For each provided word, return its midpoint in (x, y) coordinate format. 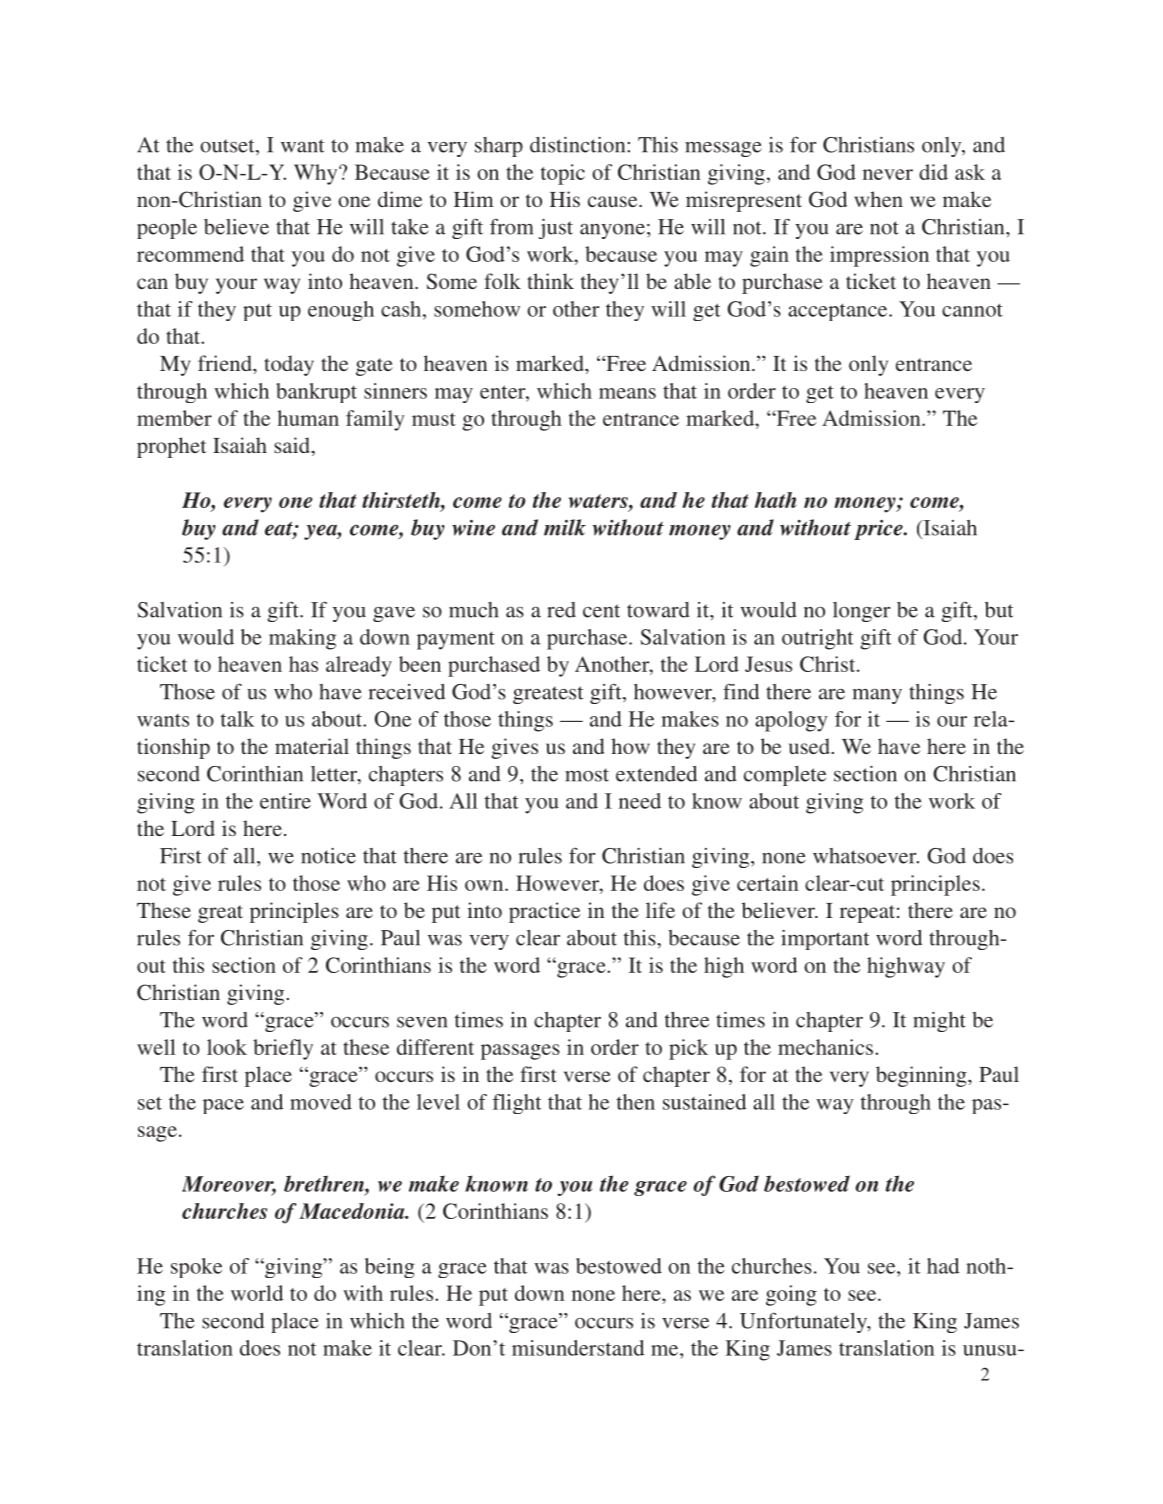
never (888, 174)
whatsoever (866, 856)
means (627, 393)
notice (328, 856)
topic (563, 174)
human (308, 418)
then (636, 1102)
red (561, 610)
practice (544, 912)
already (359, 666)
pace (223, 1106)
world (257, 1293)
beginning (922, 1076)
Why (317, 174)
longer (861, 612)
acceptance (839, 312)
